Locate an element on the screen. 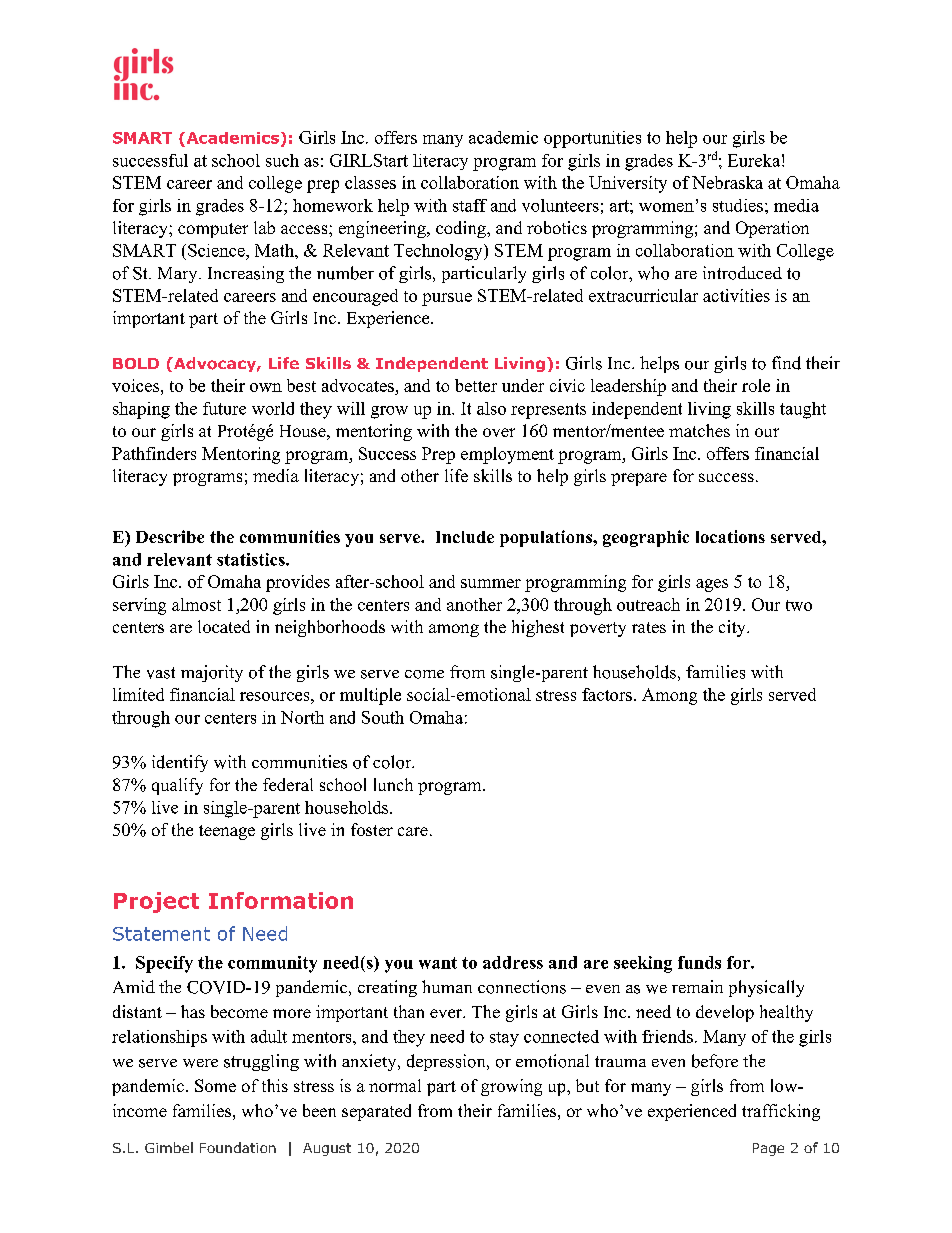  located is located at coordinates (224, 626).
